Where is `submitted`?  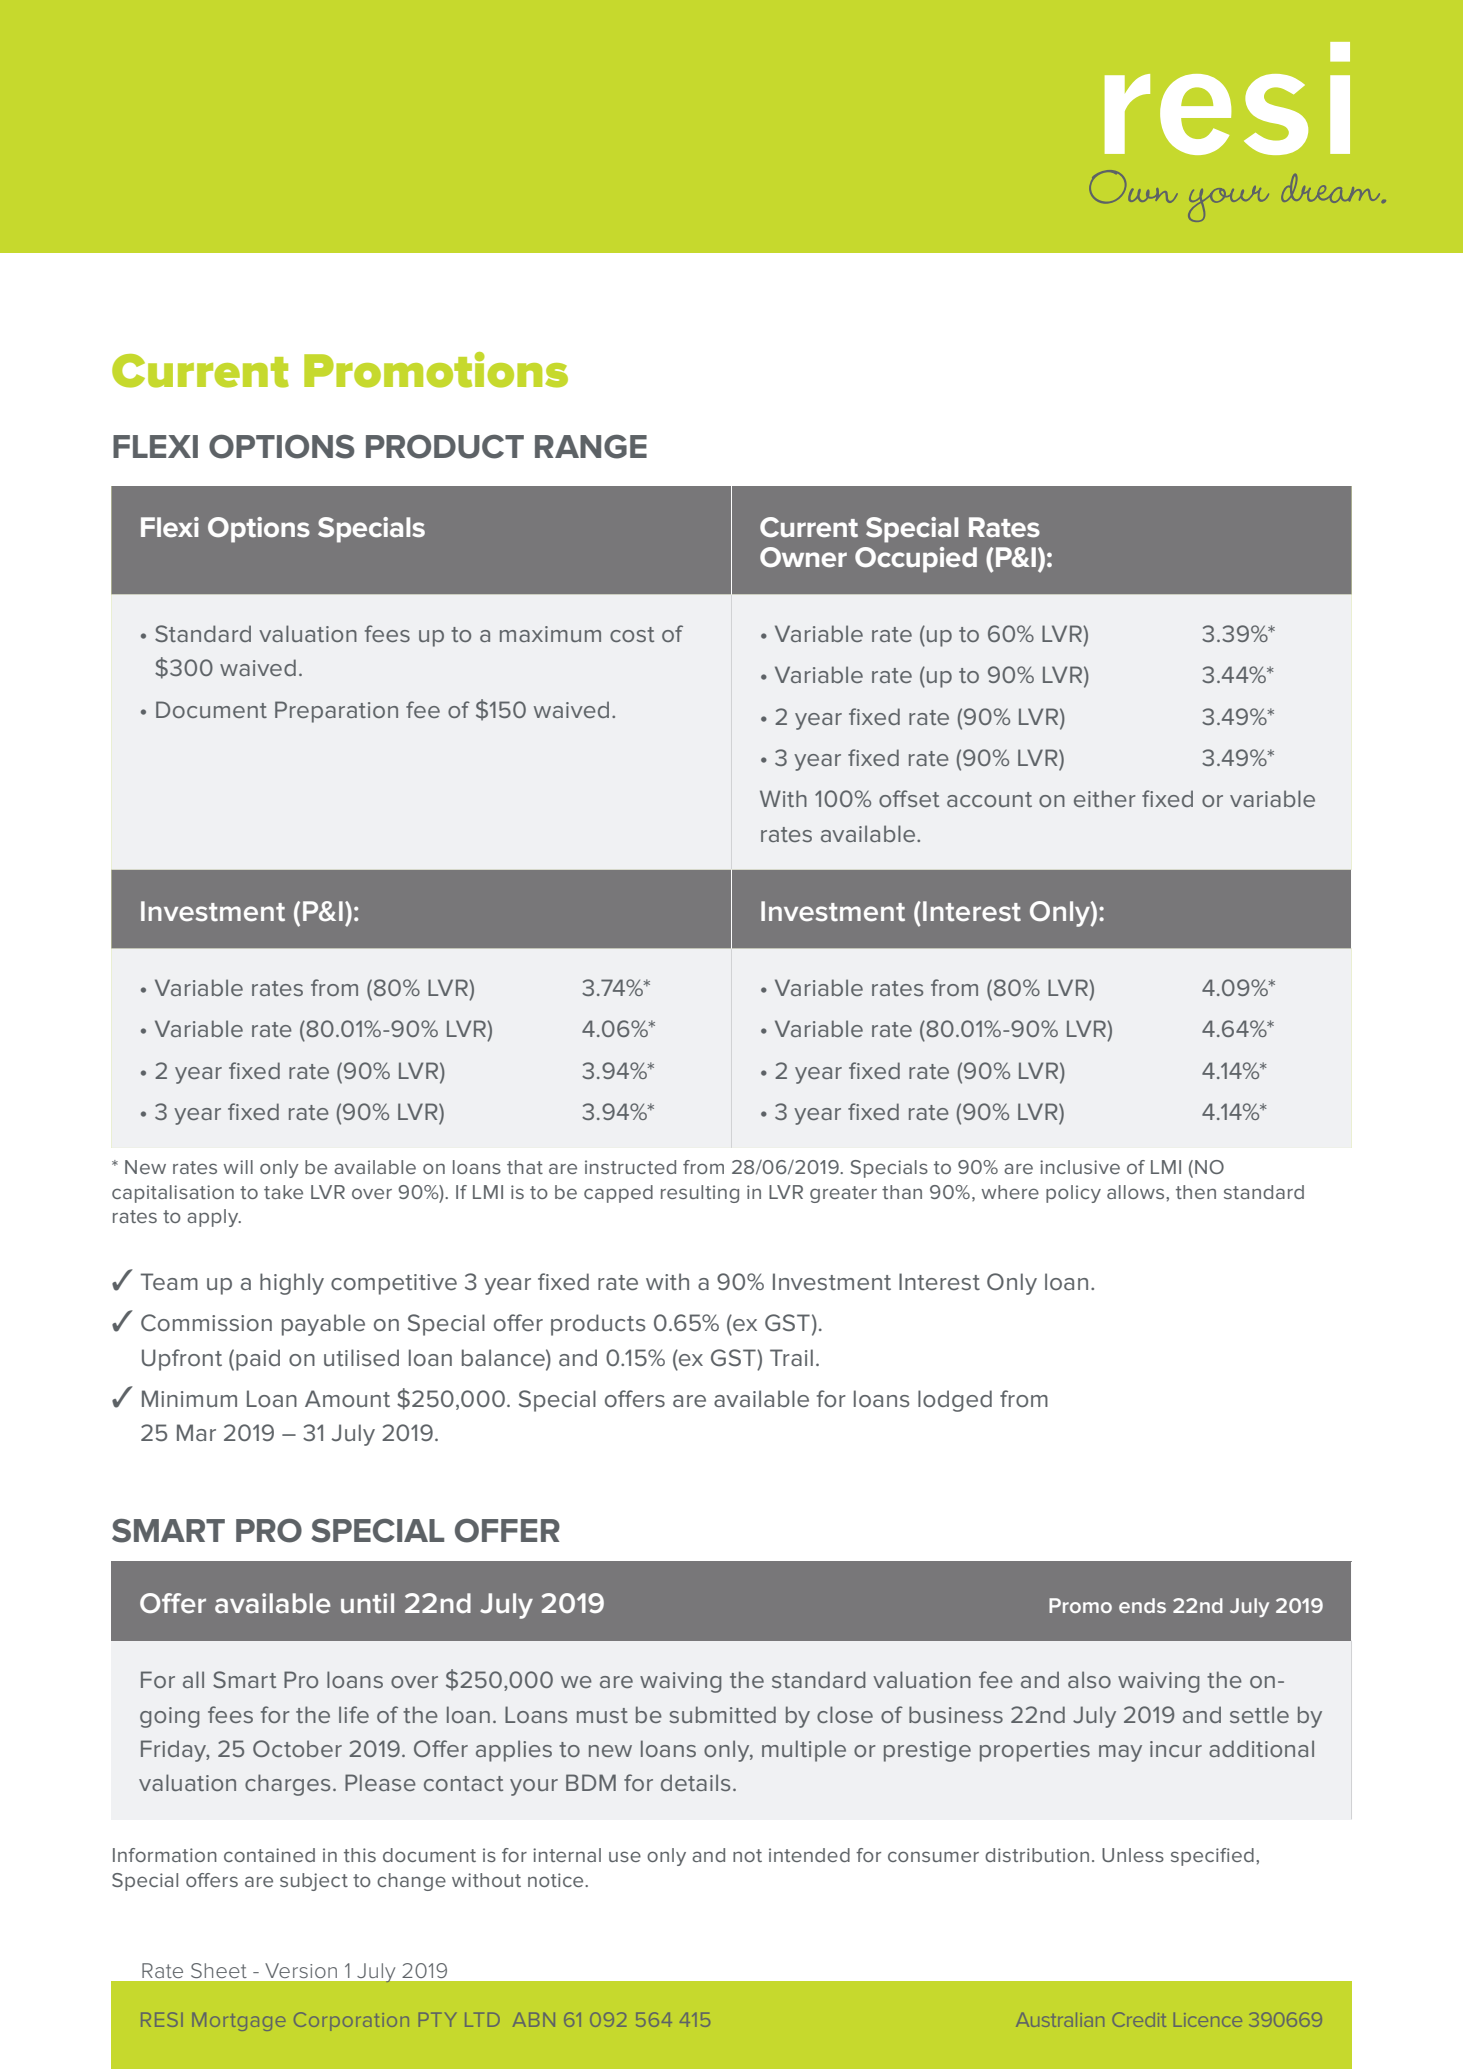 submitted is located at coordinates (722, 1714).
